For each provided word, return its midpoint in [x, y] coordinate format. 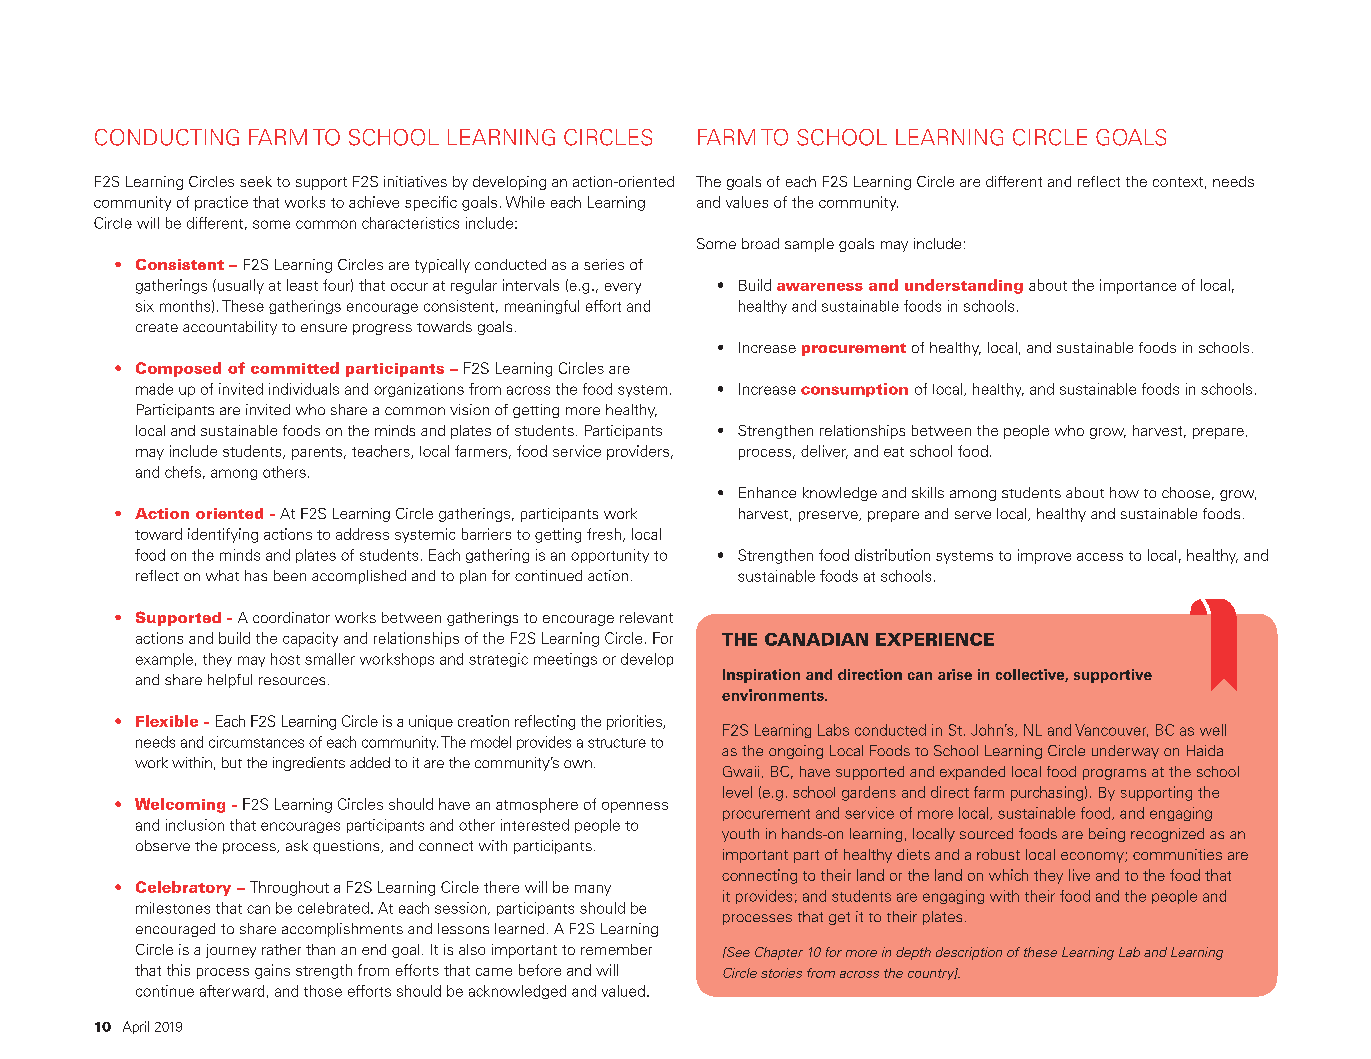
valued [623, 991]
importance [1138, 286]
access [1100, 557]
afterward [232, 991]
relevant [646, 617]
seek [256, 181]
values [747, 202]
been [290, 575]
